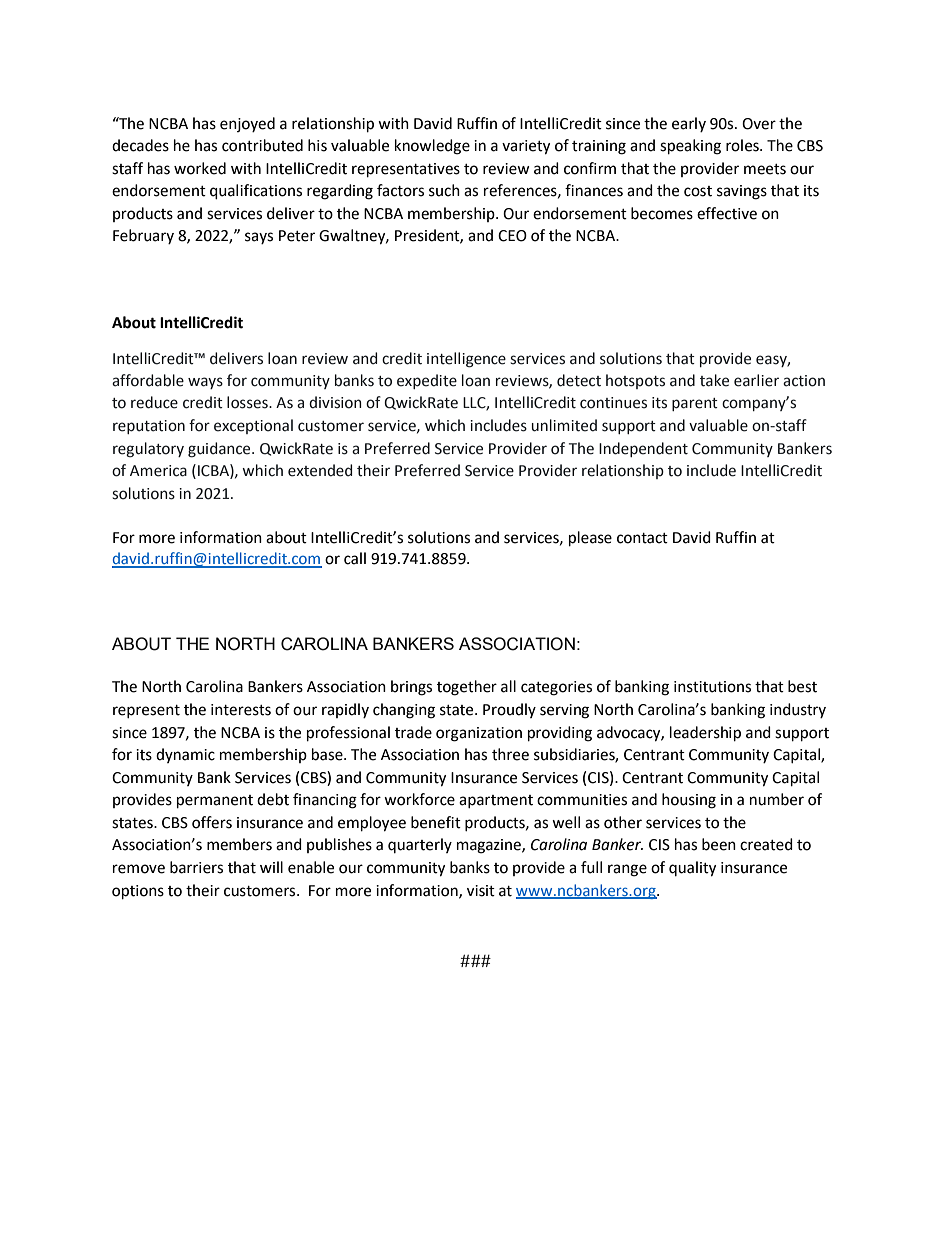 The image size is (952, 1233). Describe the element at coordinates (590, 539) in the screenshot. I see `please` at that location.
